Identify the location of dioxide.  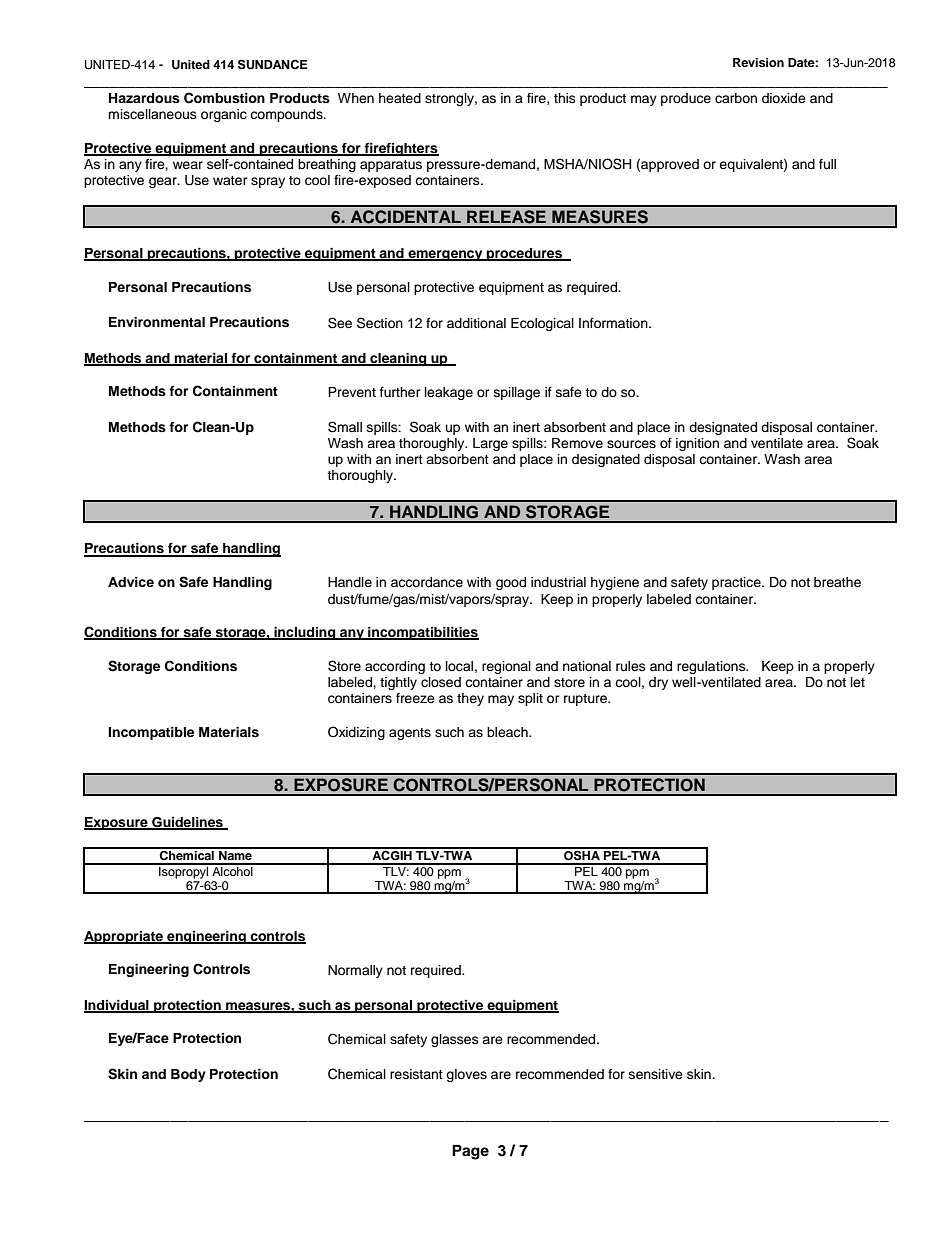
(784, 98).
